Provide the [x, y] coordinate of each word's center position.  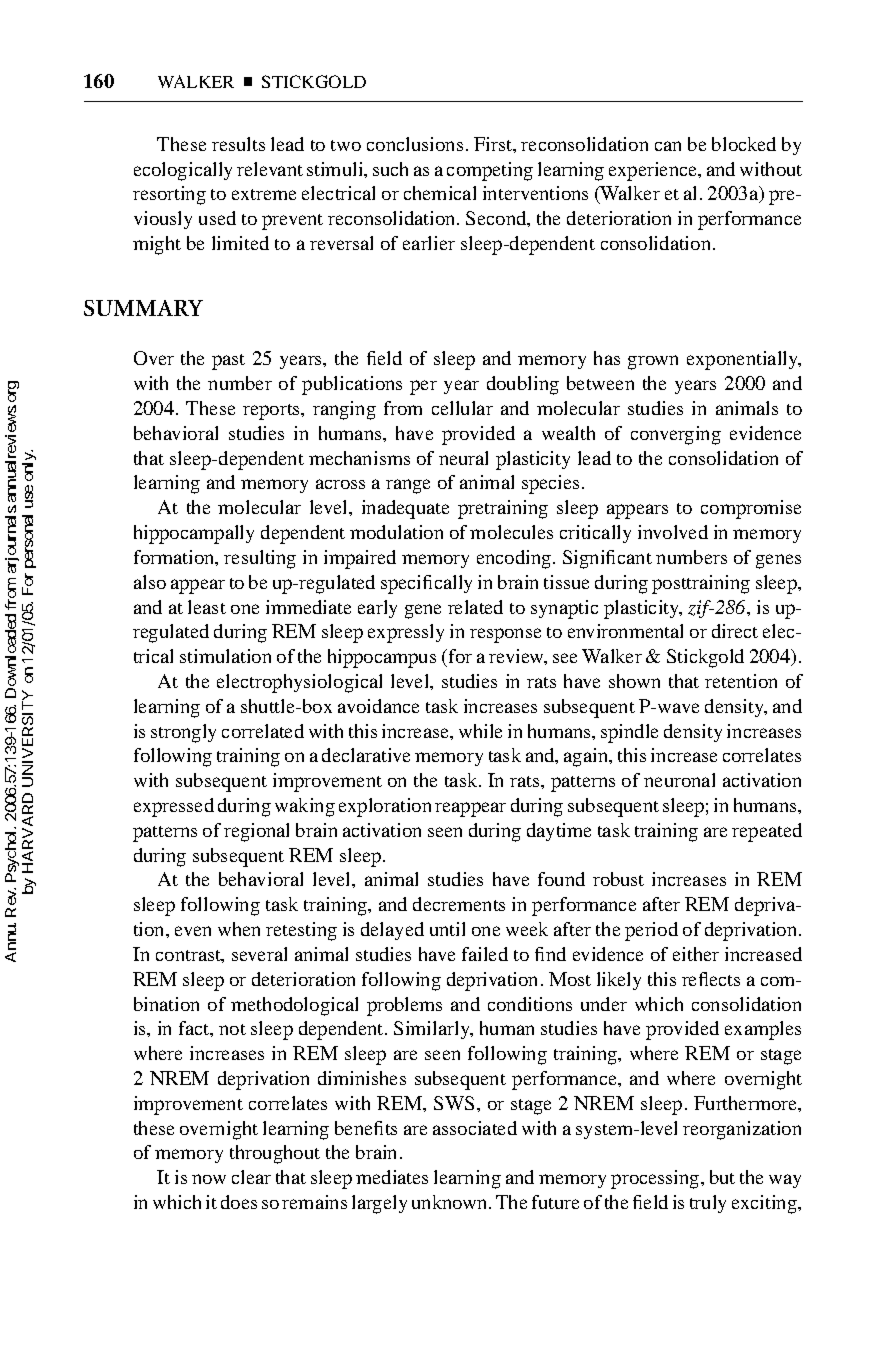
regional [256, 832]
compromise [751, 509]
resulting [260, 559]
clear [251, 1177]
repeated [767, 832]
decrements [459, 904]
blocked [744, 144]
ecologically [183, 171]
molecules [511, 532]
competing [490, 171]
